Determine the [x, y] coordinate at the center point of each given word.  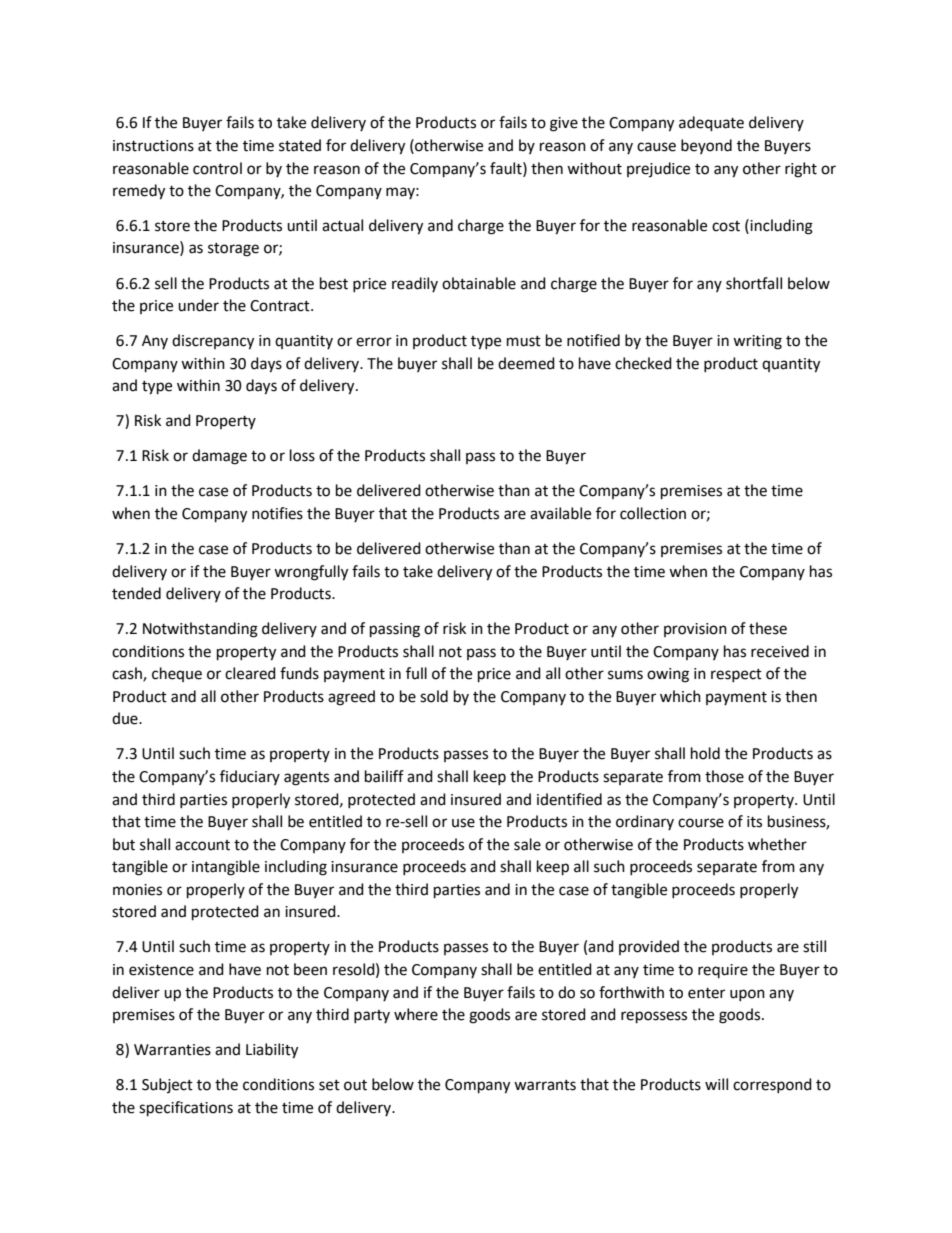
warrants [545, 1085]
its [754, 822]
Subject [167, 1085]
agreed [351, 698]
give [564, 124]
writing [757, 342]
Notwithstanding [200, 630]
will [716, 1084]
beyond [706, 146]
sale [527, 844]
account [202, 845]
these [768, 628]
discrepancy [213, 342]
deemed [526, 363]
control [217, 168]
